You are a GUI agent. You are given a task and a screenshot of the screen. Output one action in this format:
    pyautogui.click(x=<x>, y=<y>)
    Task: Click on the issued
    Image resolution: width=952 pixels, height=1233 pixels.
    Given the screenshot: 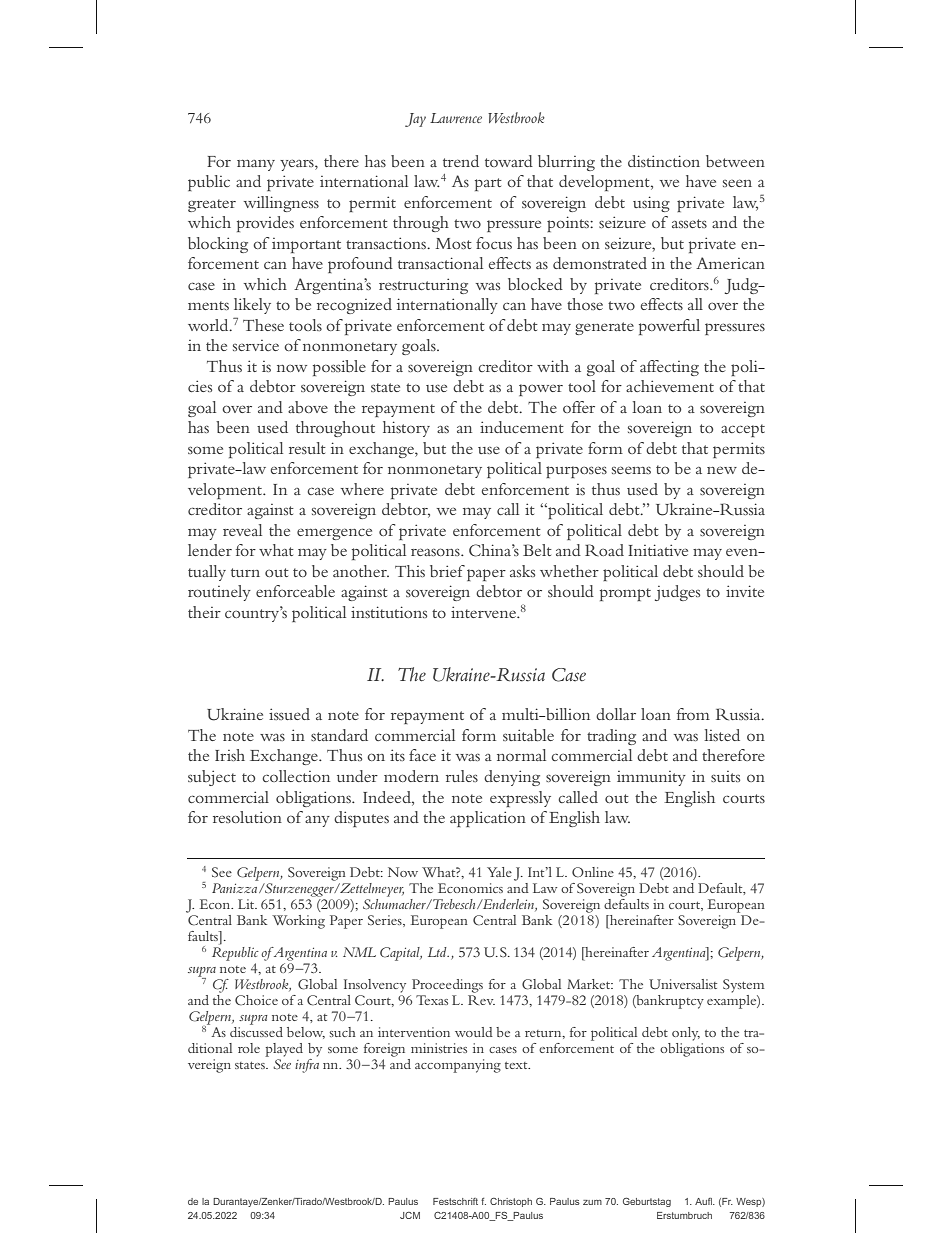 What is the action you would take?
    pyautogui.click(x=289, y=714)
